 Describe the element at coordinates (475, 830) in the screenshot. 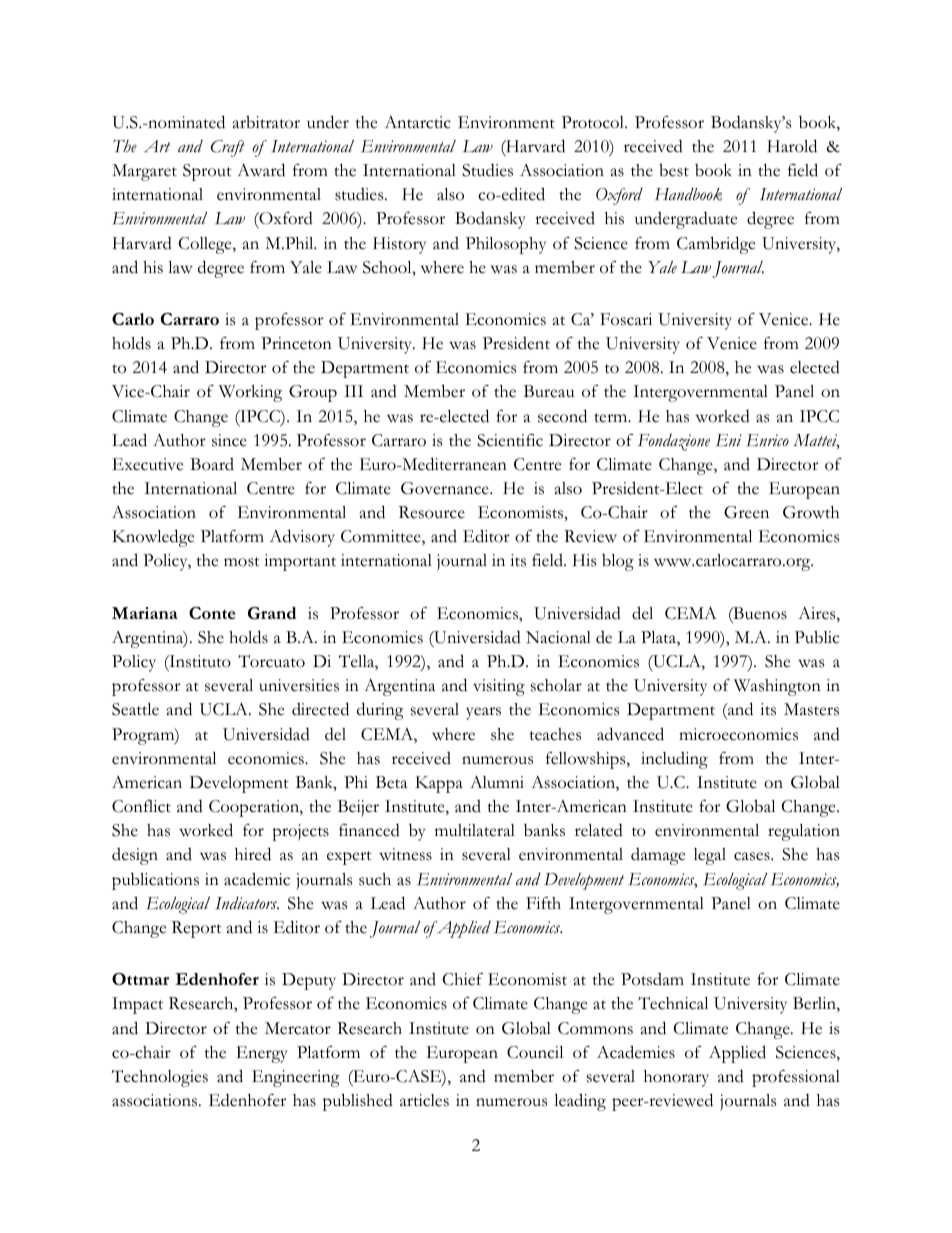

I see `multilateral` at that location.
